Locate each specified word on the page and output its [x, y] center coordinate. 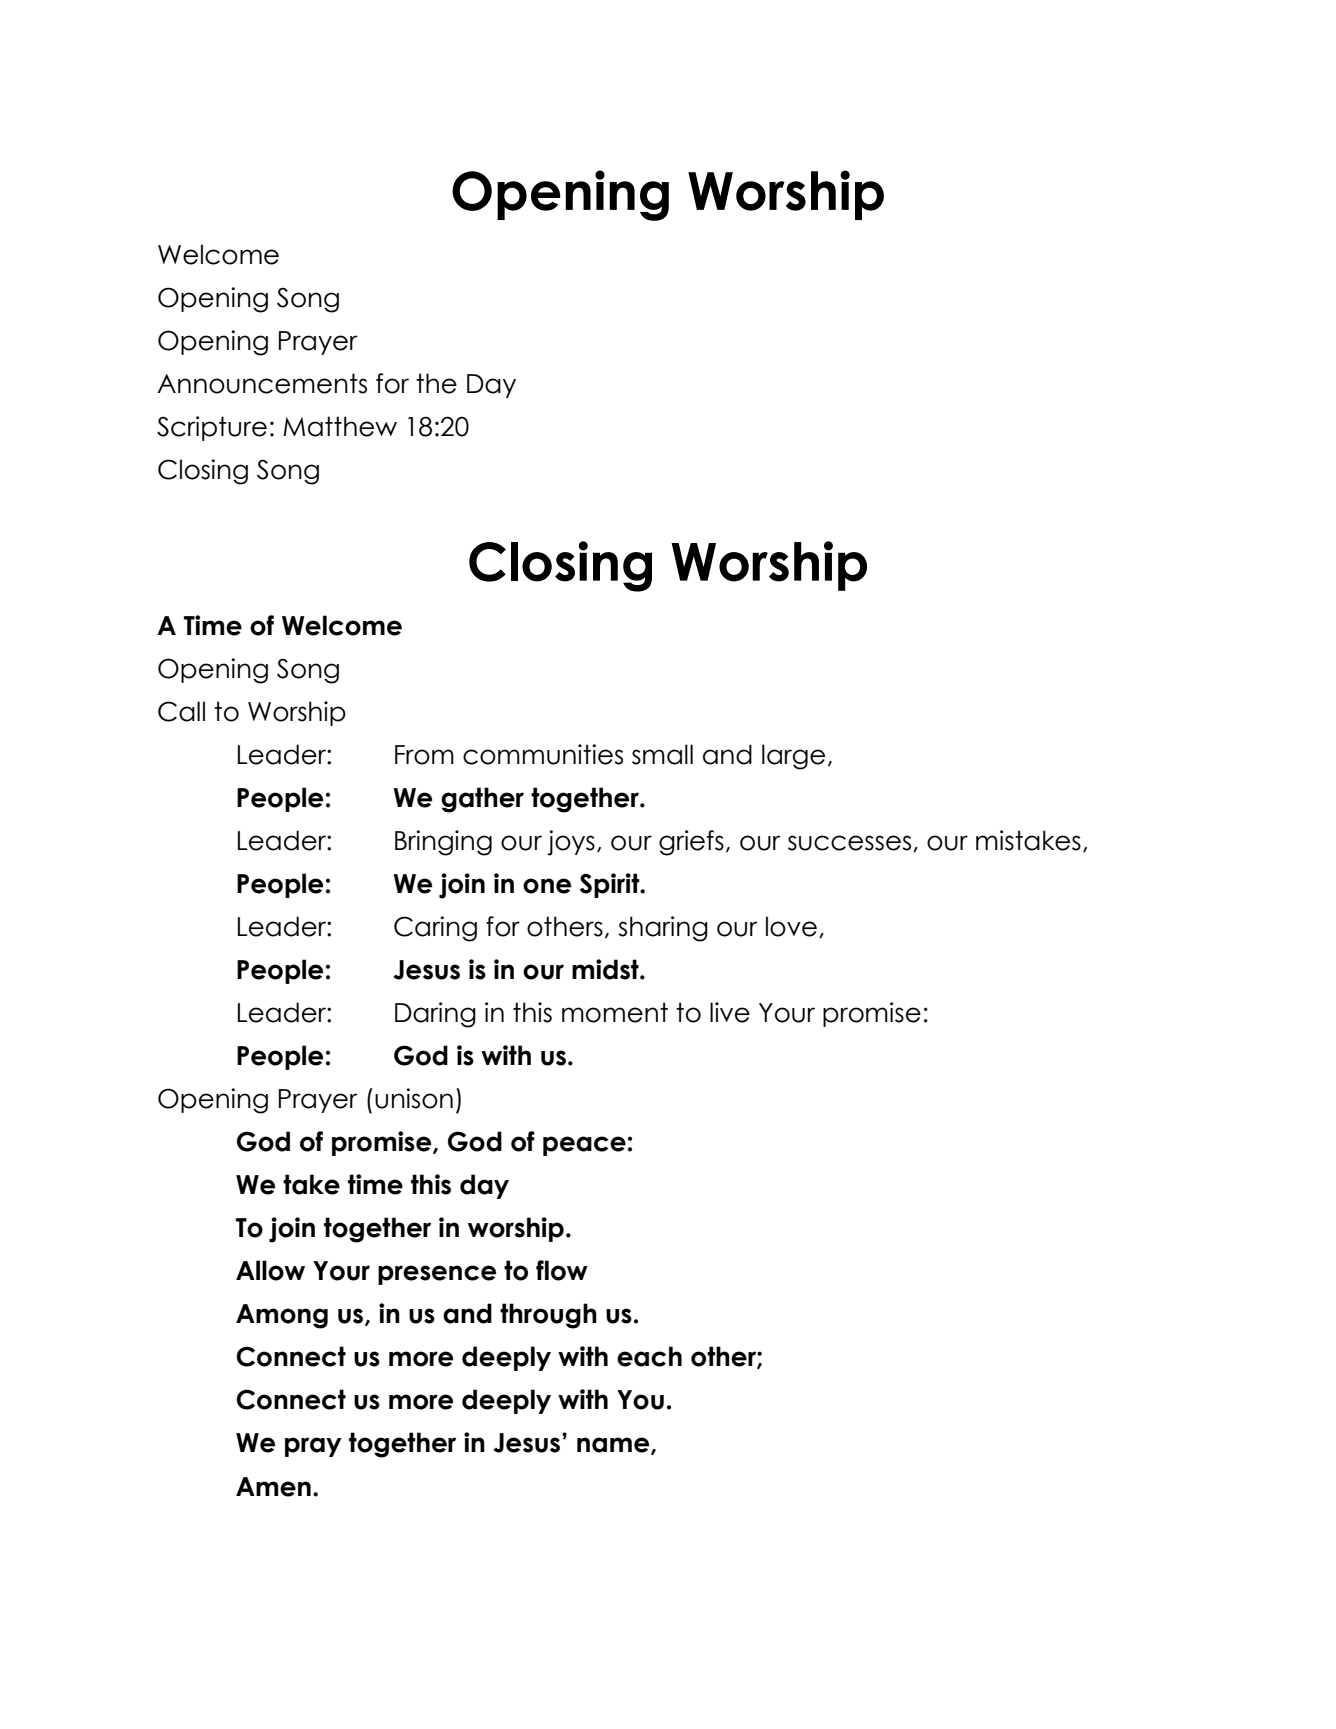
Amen [273, 1487]
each [649, 1356]
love [791, 926]
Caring [435, 929]
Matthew [340, 426]
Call [181, 711]
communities [543, 754]
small [662, 754]
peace [584, 1146]
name [614, 1446]
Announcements [262, 383]
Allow [270, 1270]
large [793, 757]
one [547, 886]
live [730, 1012]
